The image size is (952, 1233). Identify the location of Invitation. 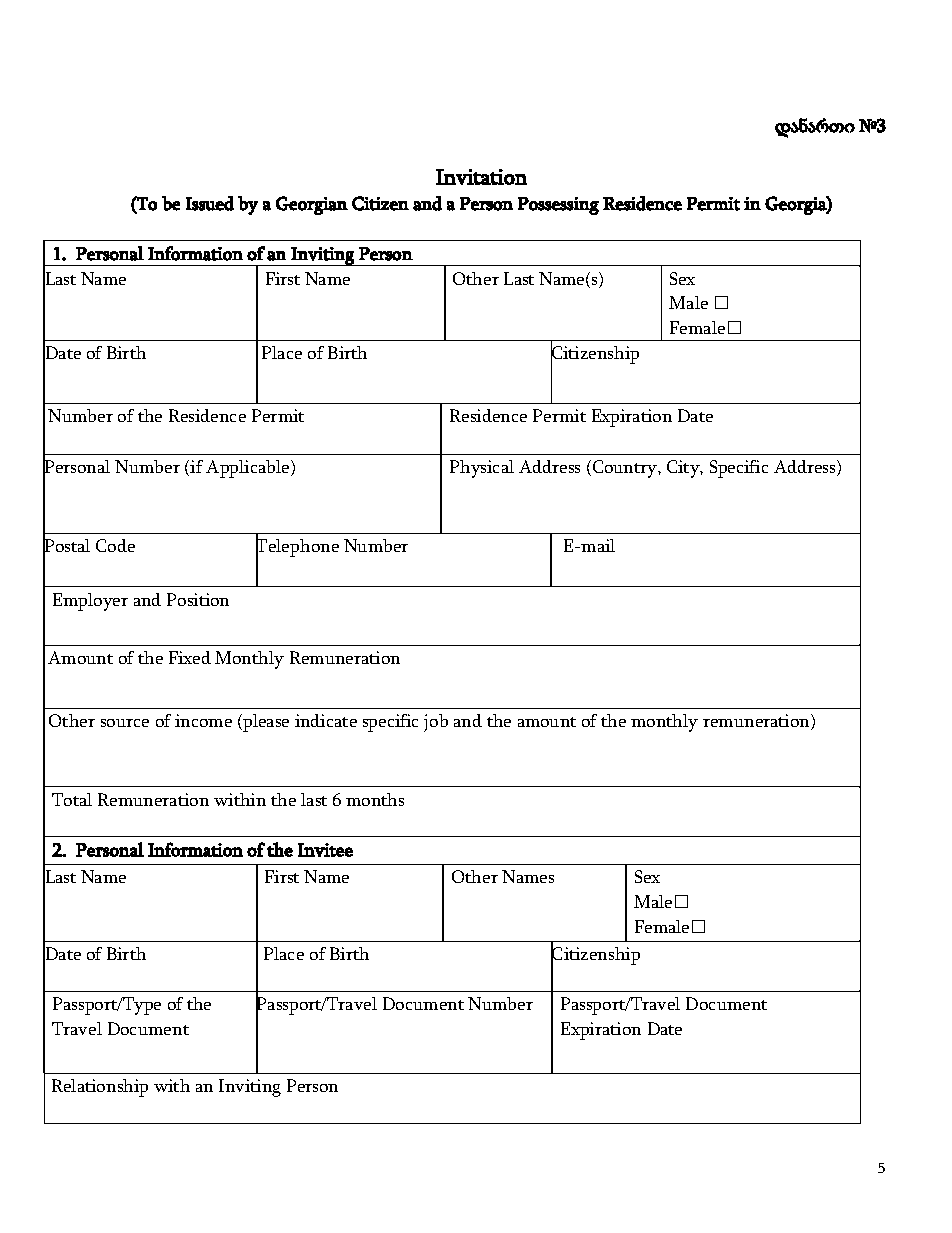
(481, 177).
